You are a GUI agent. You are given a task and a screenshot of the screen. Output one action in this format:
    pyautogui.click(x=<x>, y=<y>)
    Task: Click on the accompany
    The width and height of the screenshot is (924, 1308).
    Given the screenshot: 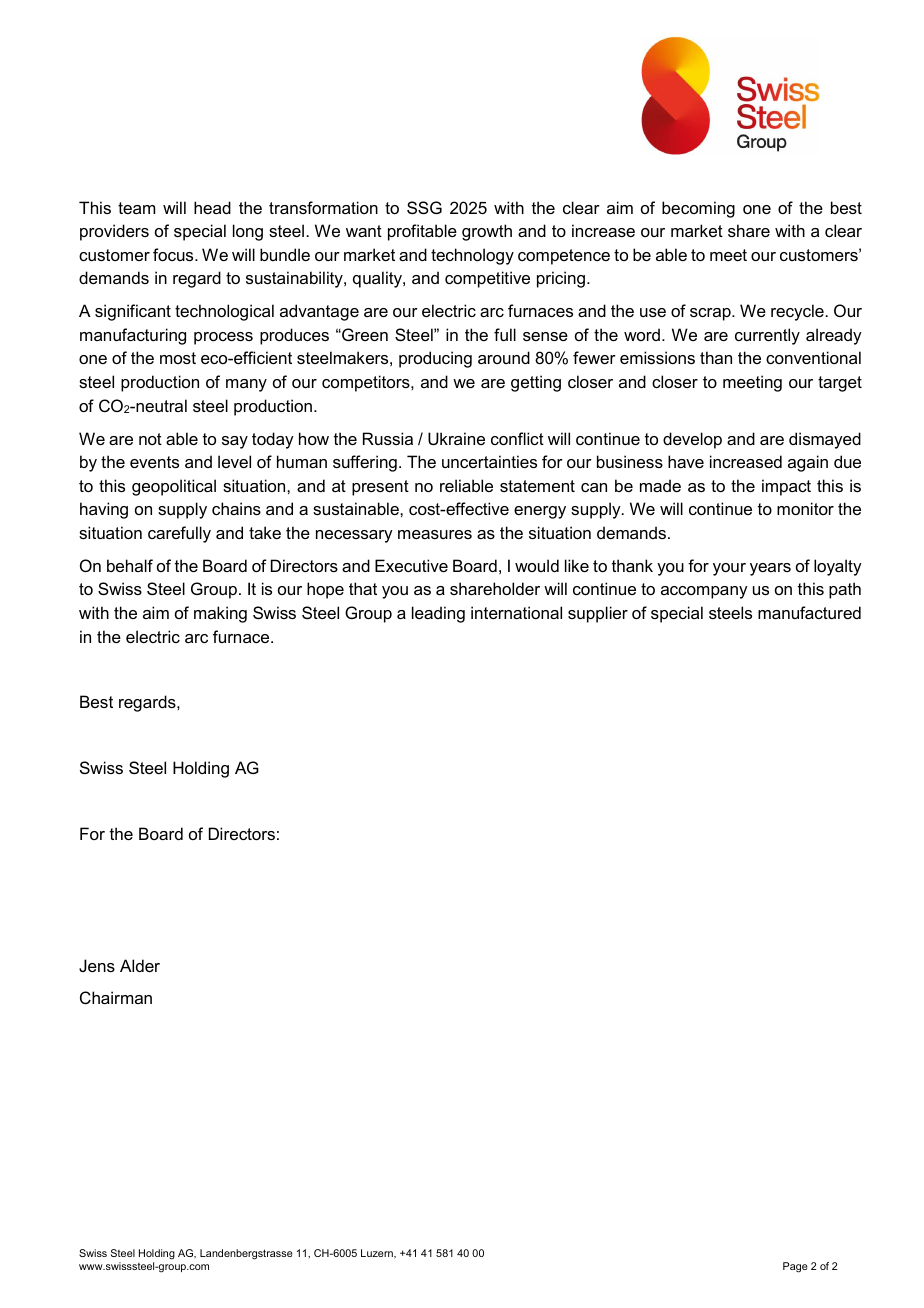 What is the action you would take?
    pyautogui.click(x=704, y=592)
